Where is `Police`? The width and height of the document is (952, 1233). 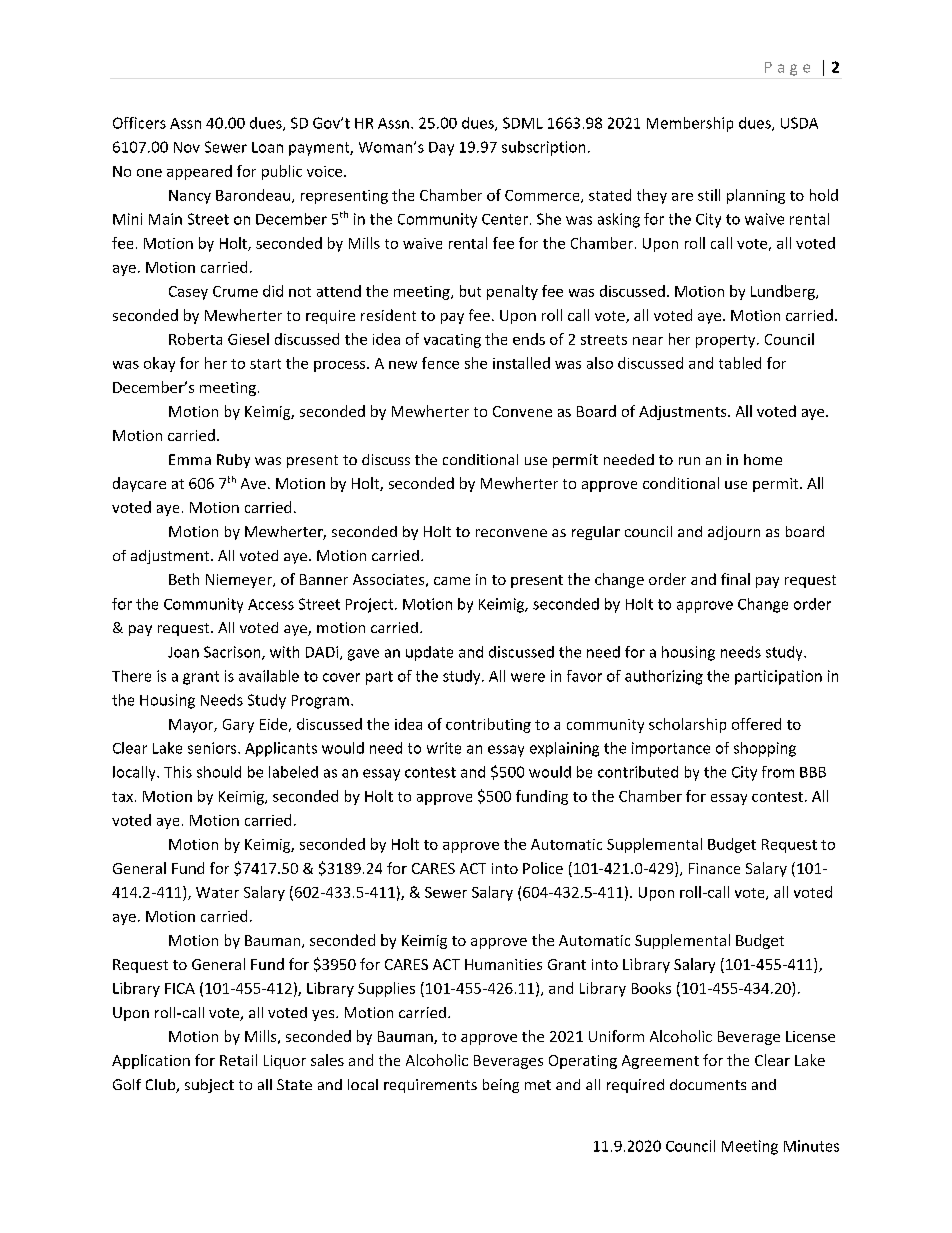 Police is located at coordinates (543, 868).
